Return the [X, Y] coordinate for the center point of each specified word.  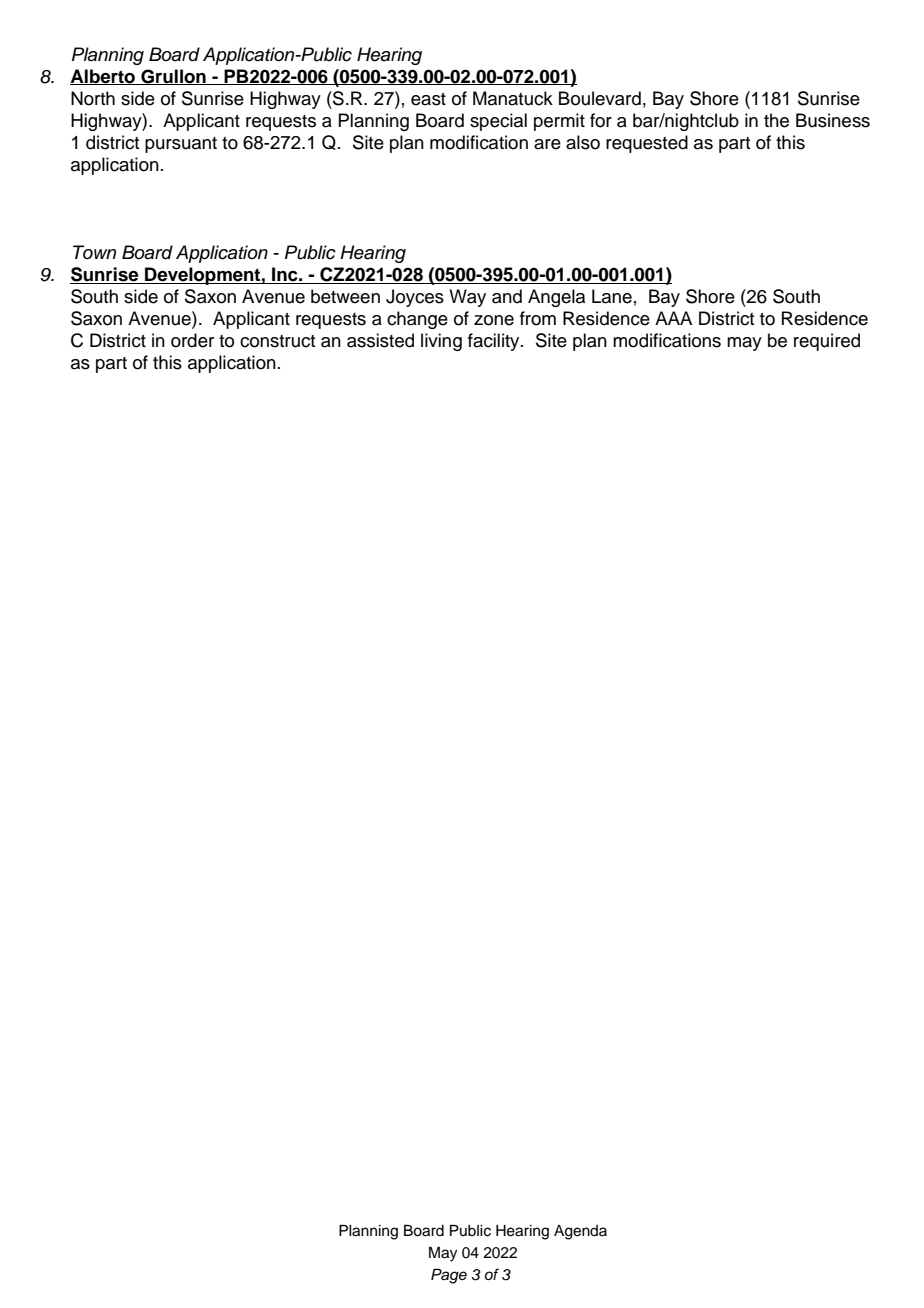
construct [277, 341]
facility [495, 342]
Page [449, 1276]
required [827, 342]
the [776, 120]
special [498, 122]
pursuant [181, 145]
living [441, 342]
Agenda [580, 1232]
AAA [673, 318]
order [192, 340]
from [538, 318]
